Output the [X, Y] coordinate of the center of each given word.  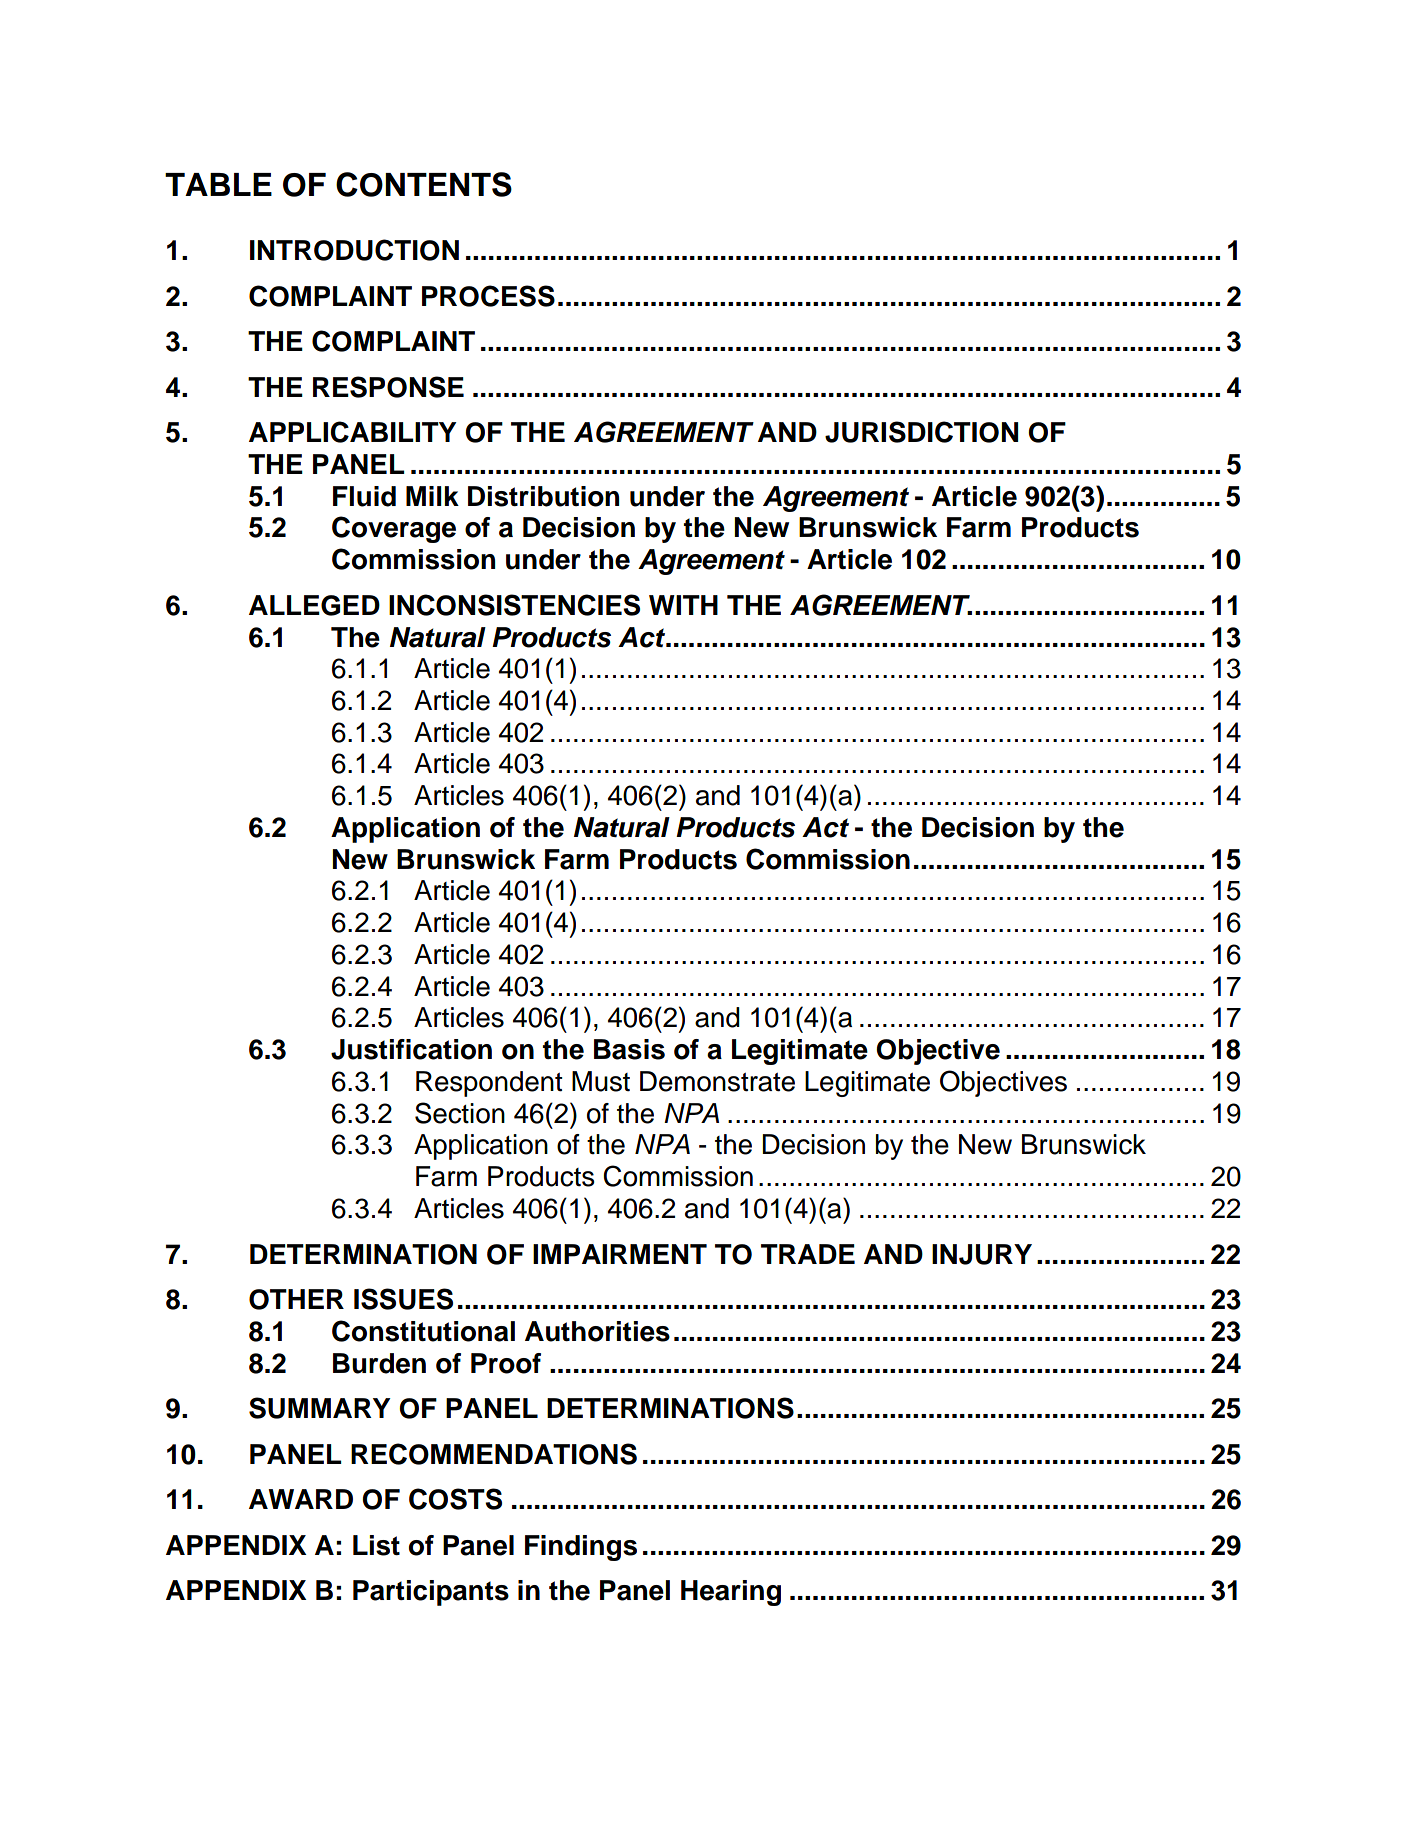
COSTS [455, 1499]
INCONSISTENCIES [514, 605]
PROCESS [488, 296]
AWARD [301, 1499]
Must [601, 1081]
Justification [411, 1049]
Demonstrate [717, 1081]
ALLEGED [314, 605]
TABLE [218, 184]
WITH [683, 605]
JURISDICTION [921, 432]
